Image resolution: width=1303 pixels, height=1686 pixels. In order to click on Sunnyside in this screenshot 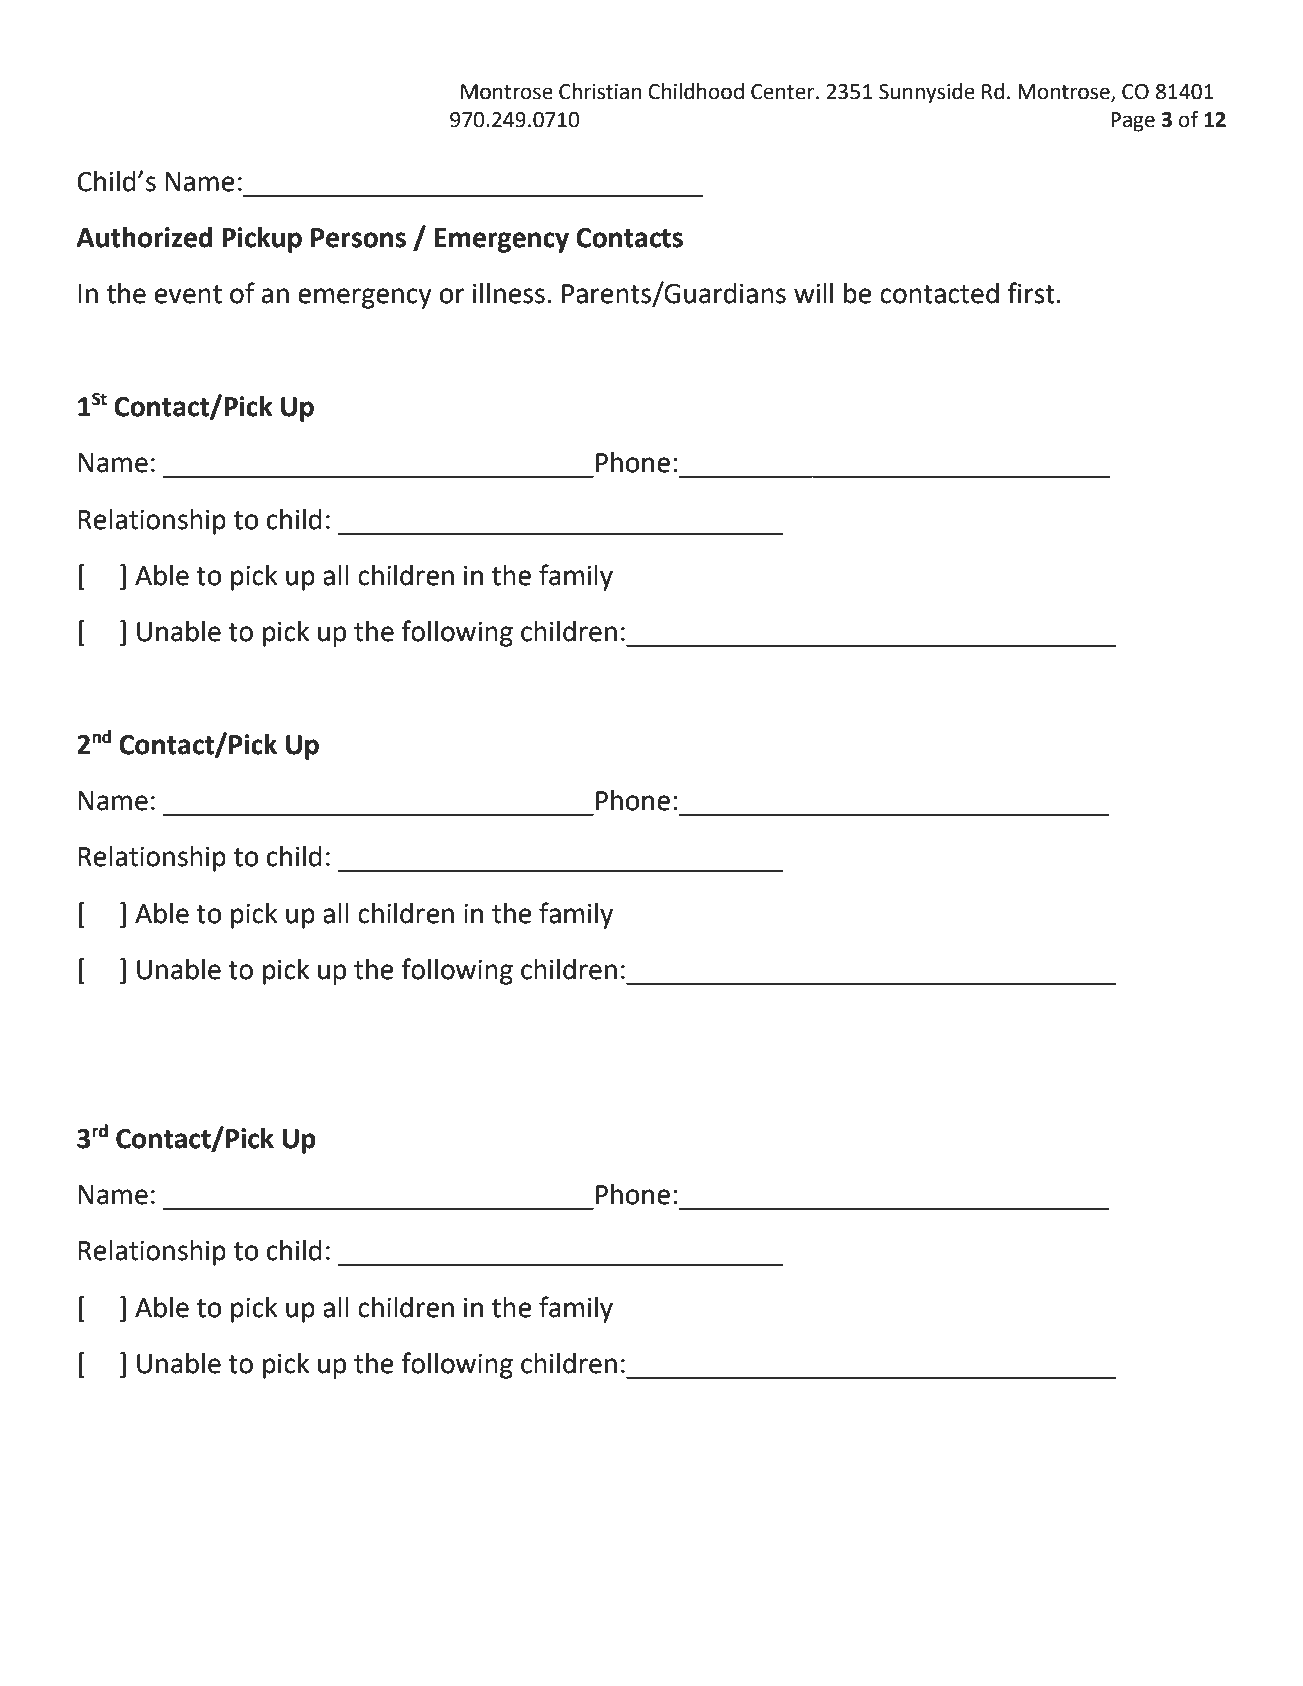, I will do `click(927, 93)`.
